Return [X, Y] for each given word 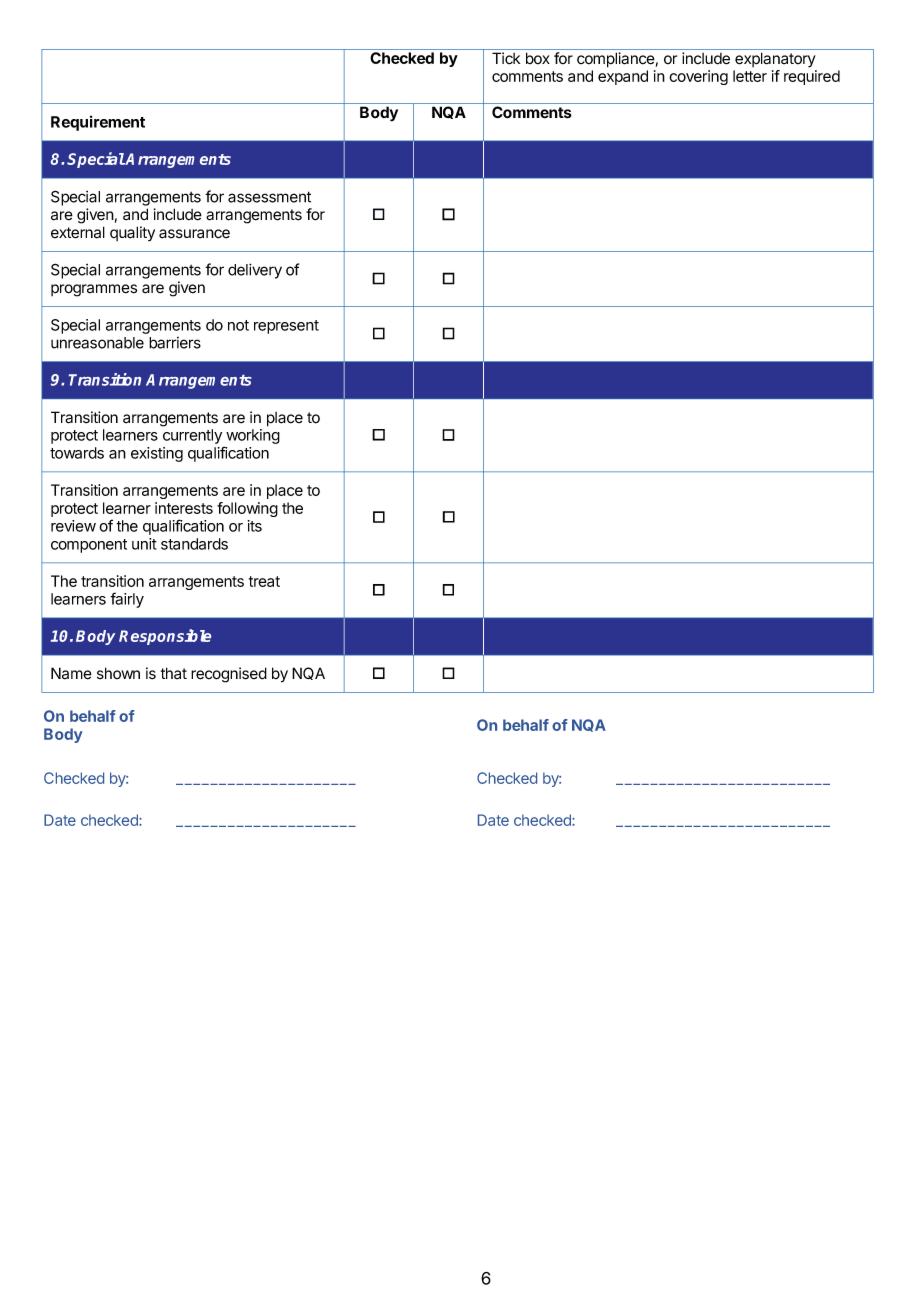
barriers [175, 343]
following [247, 509]
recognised [229, 675]
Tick [506, 58]
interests [184, 508]
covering [698, 77]
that [174, 673]
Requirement [98, 123]
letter [750, 76]
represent [286, 327]
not [238, 325]
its [255, 526]
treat [264, 581]
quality [132, 233]
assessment [269, 197]
